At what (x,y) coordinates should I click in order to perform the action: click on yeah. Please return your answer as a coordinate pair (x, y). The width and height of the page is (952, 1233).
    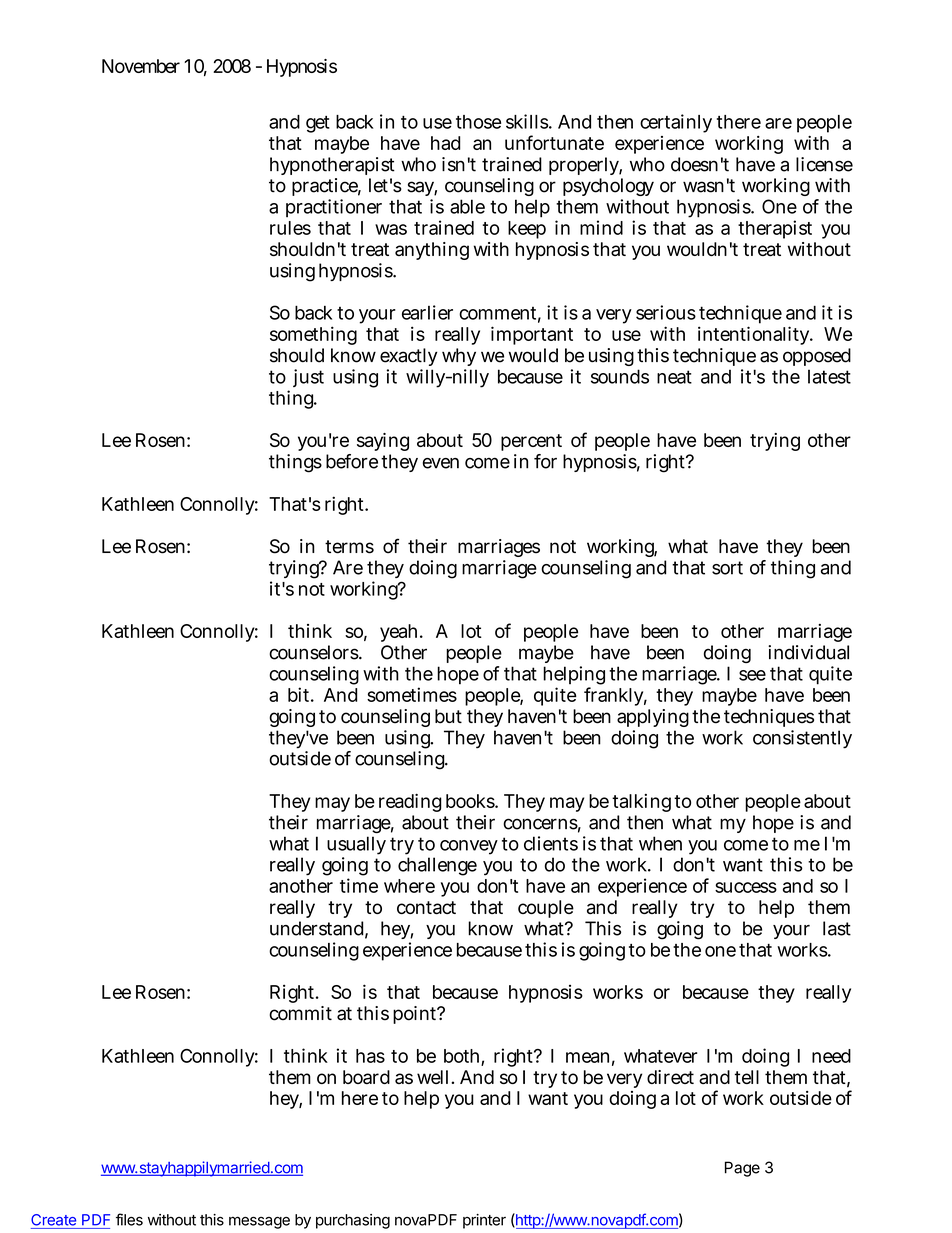
    Looking at the image, I should click on (398, 633).
